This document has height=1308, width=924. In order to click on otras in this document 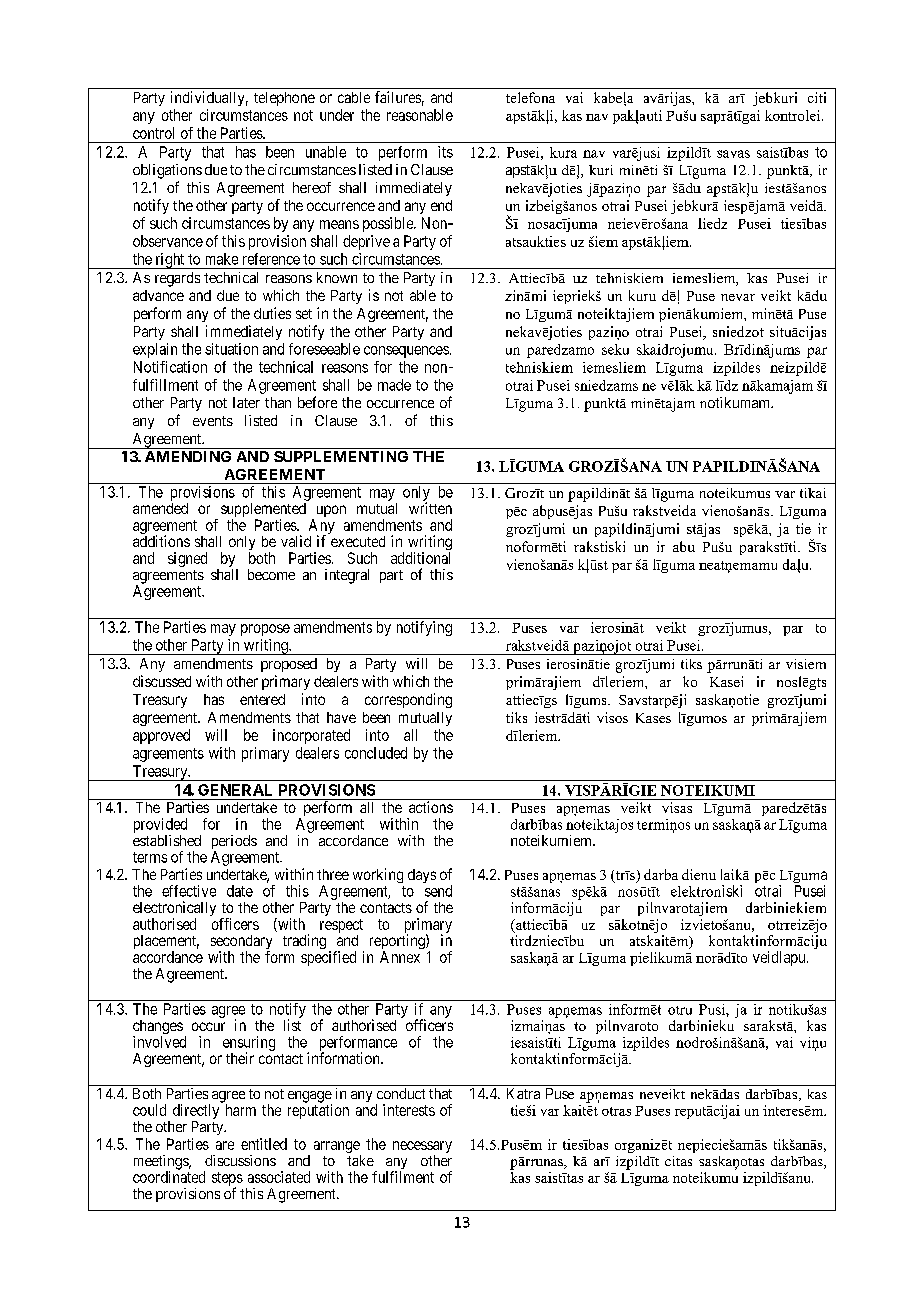, I will do `click(616, 1111)`.
